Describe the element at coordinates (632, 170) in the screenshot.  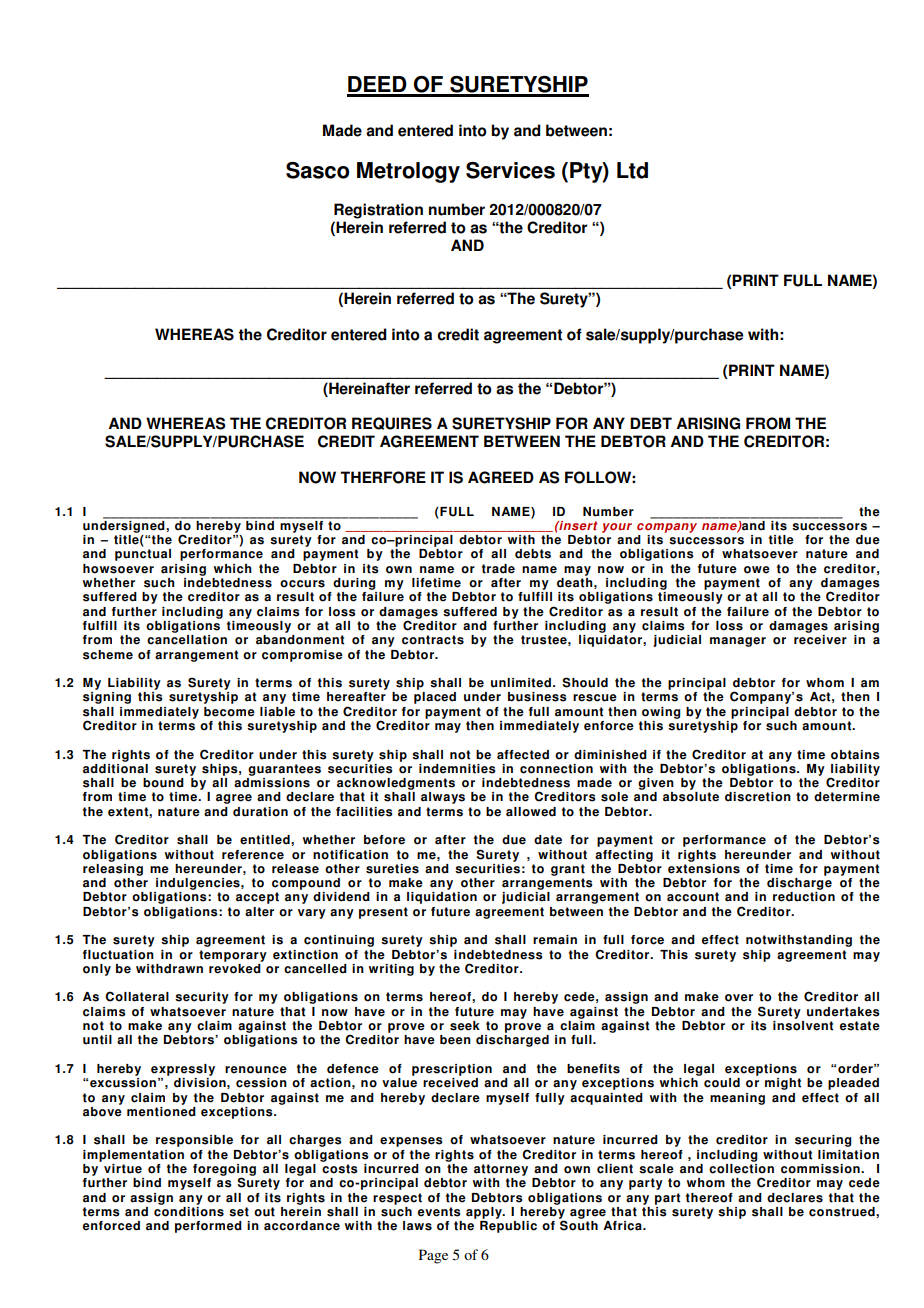
I see `Ltd` at that location.
